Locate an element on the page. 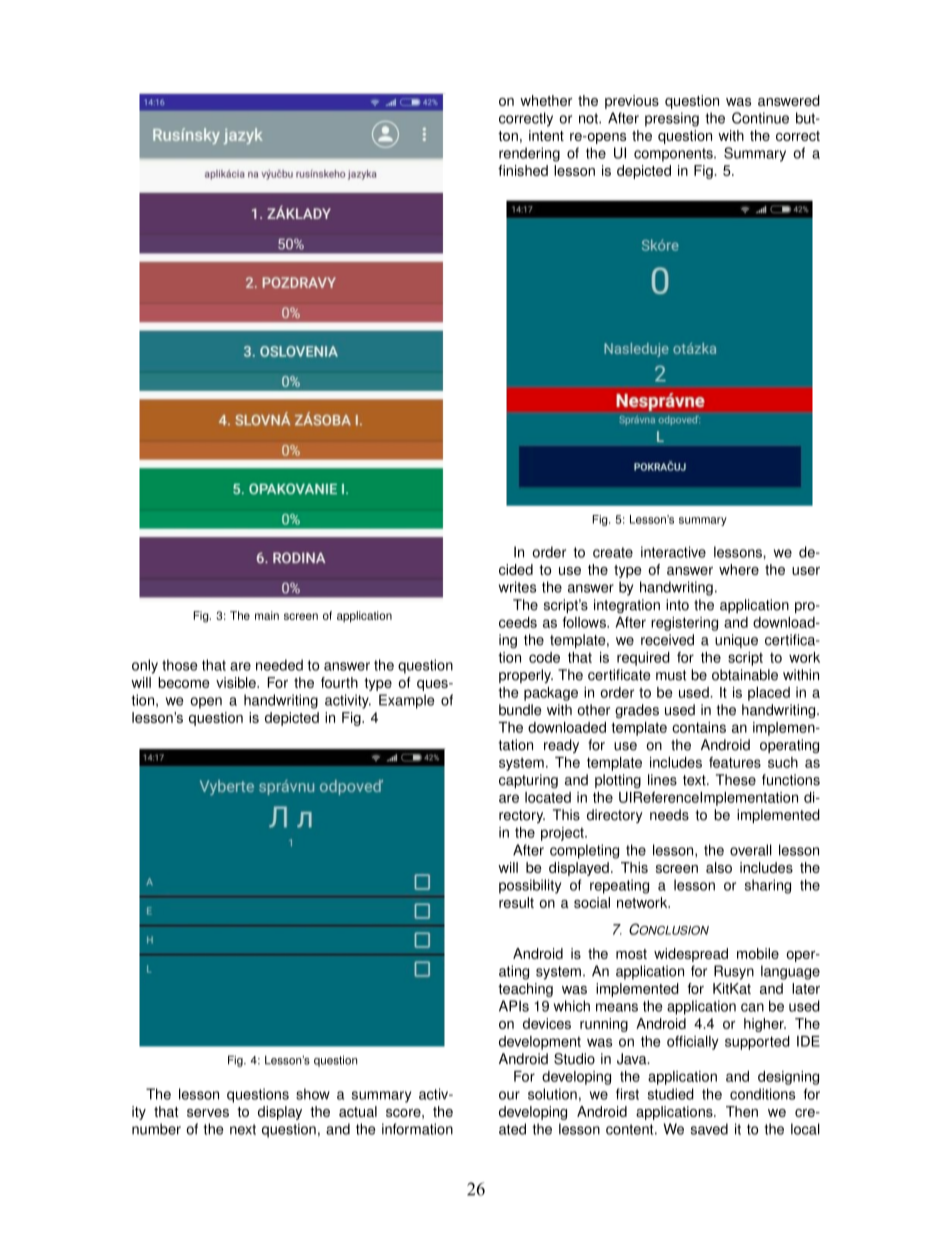 The image size is (952, 1233). finished is located at coordinates (523, 170).
